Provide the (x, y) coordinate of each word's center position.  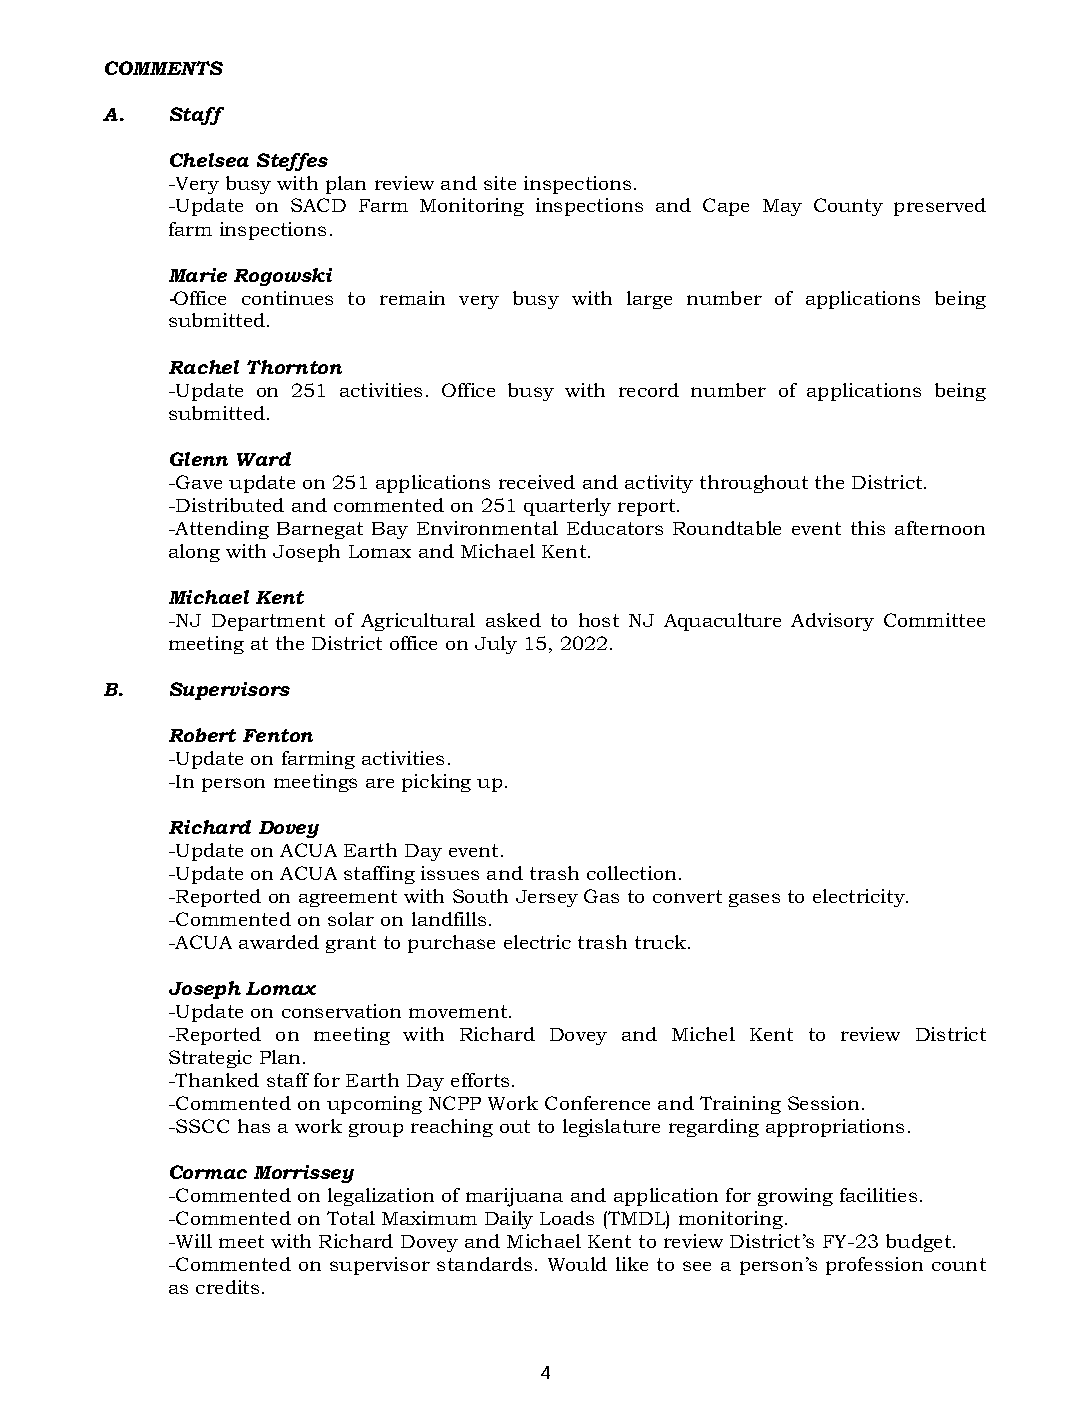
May (782, 207)
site (500, 183)
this (868, 528)
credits (227, 1287)
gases (754, 900)
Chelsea (209, 160)
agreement (348, 898)
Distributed (229, 505)
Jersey (547, 898)
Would (577, 1264)
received (537, 482)
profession (874, 1266)
